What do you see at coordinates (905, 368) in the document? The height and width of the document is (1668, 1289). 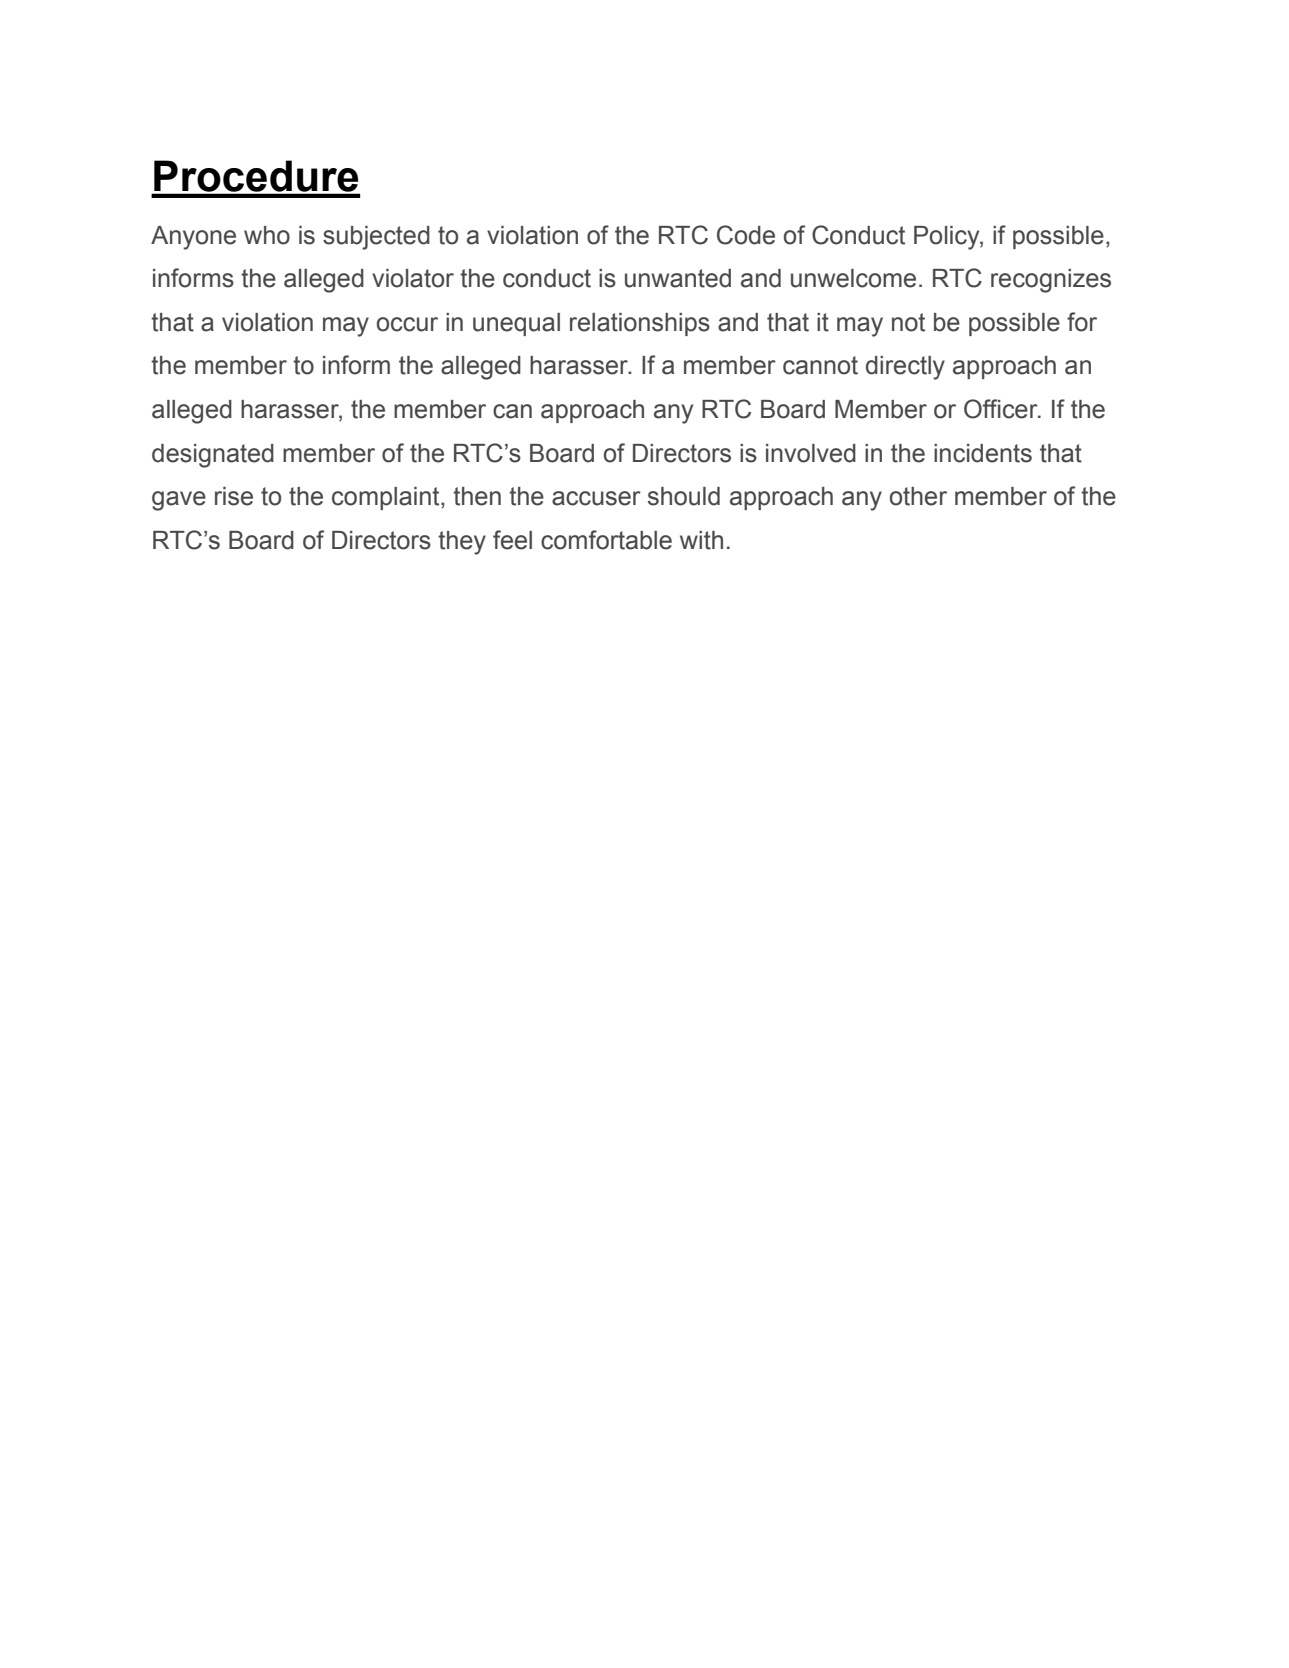 I see `directly` at bounding box center [905, 368].
